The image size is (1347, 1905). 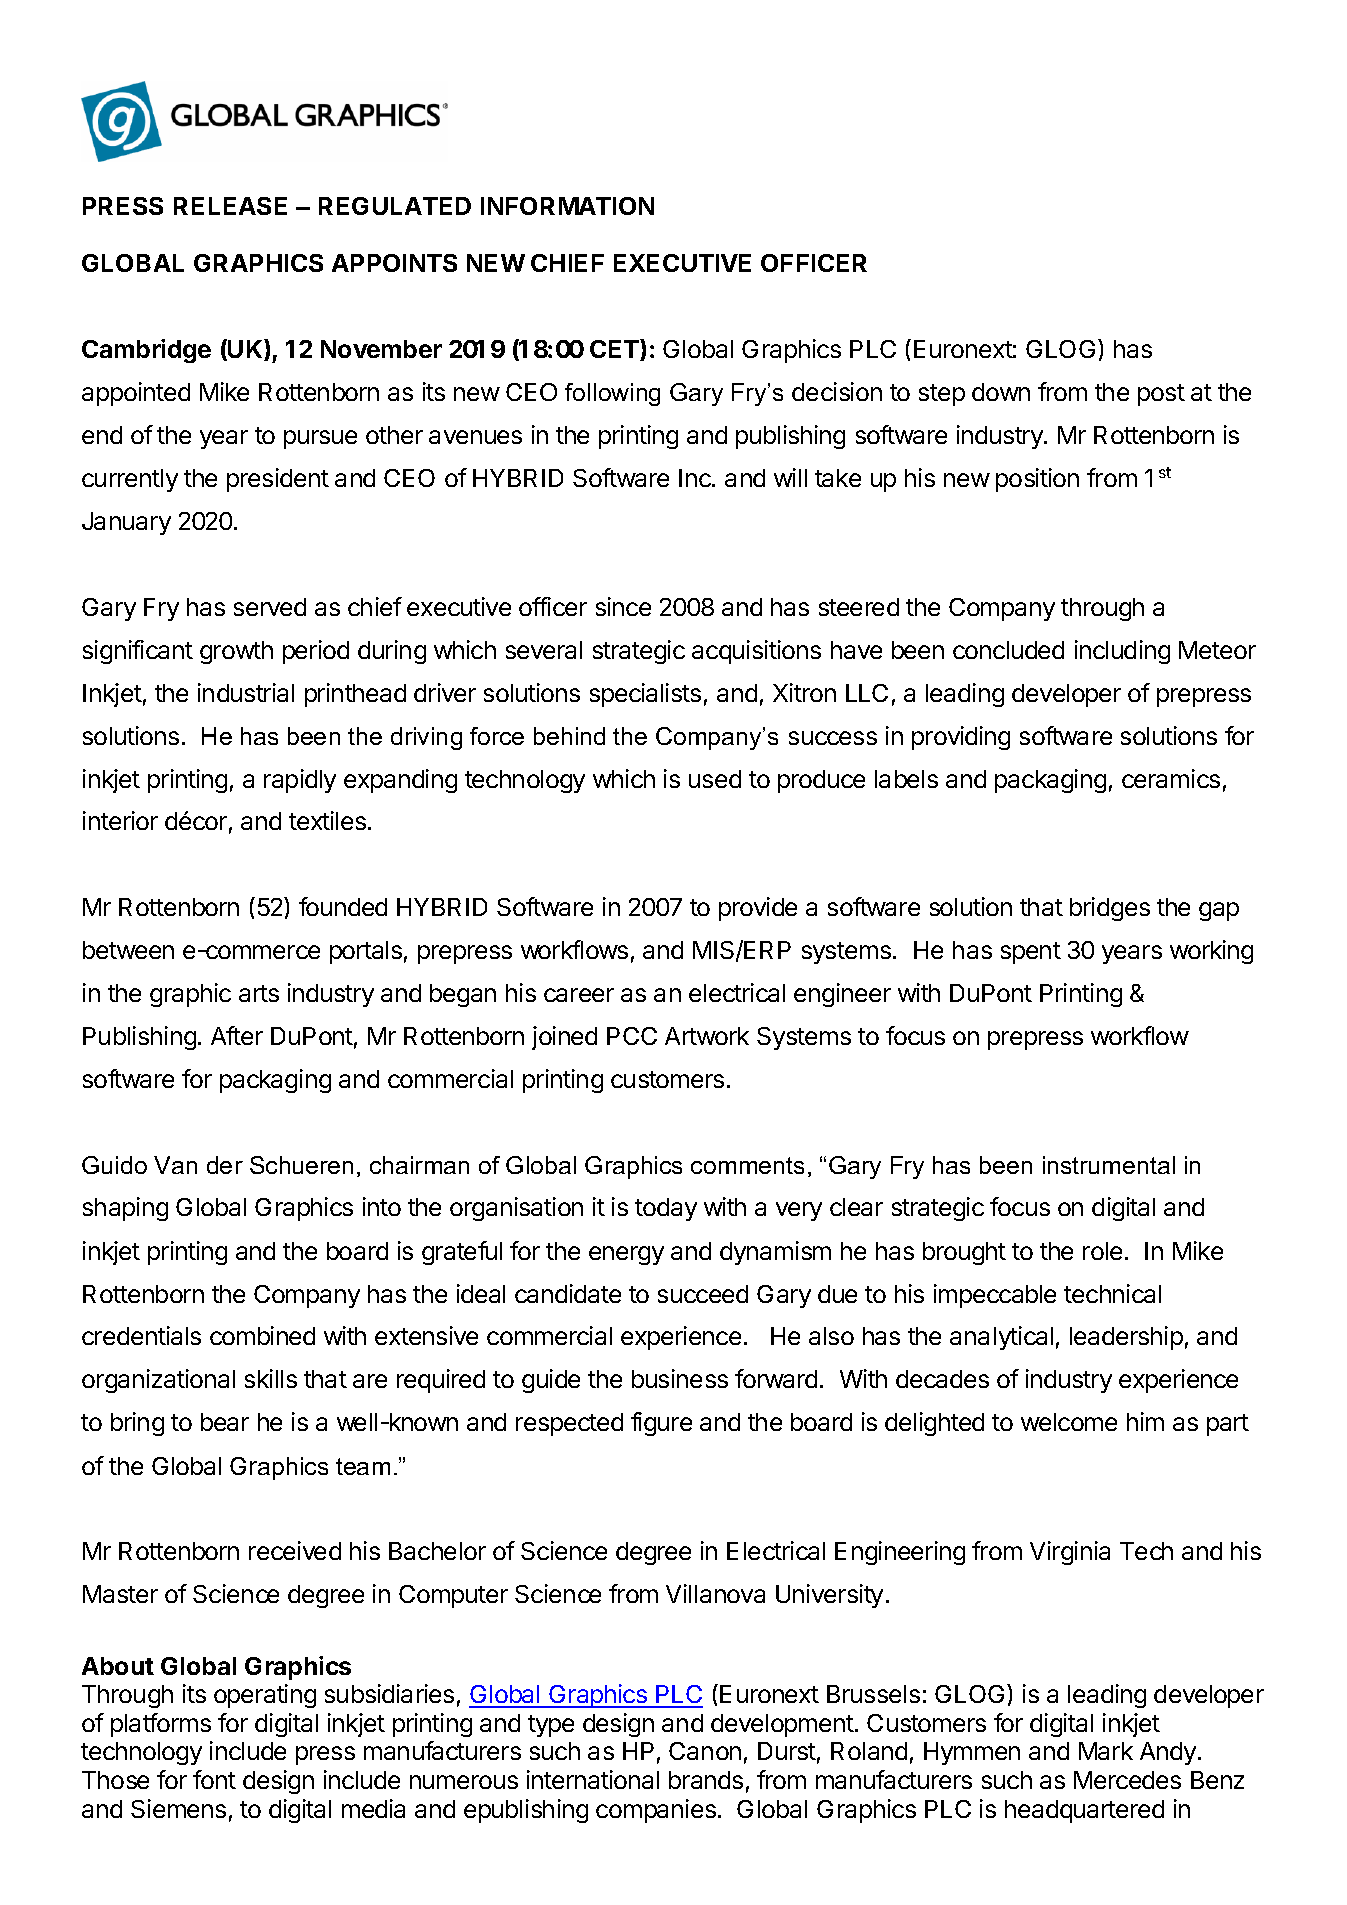 What do you see at coordinates (705, 1751) in the screenshot?
I see `Canon` at bounding box center [705, 1751].
